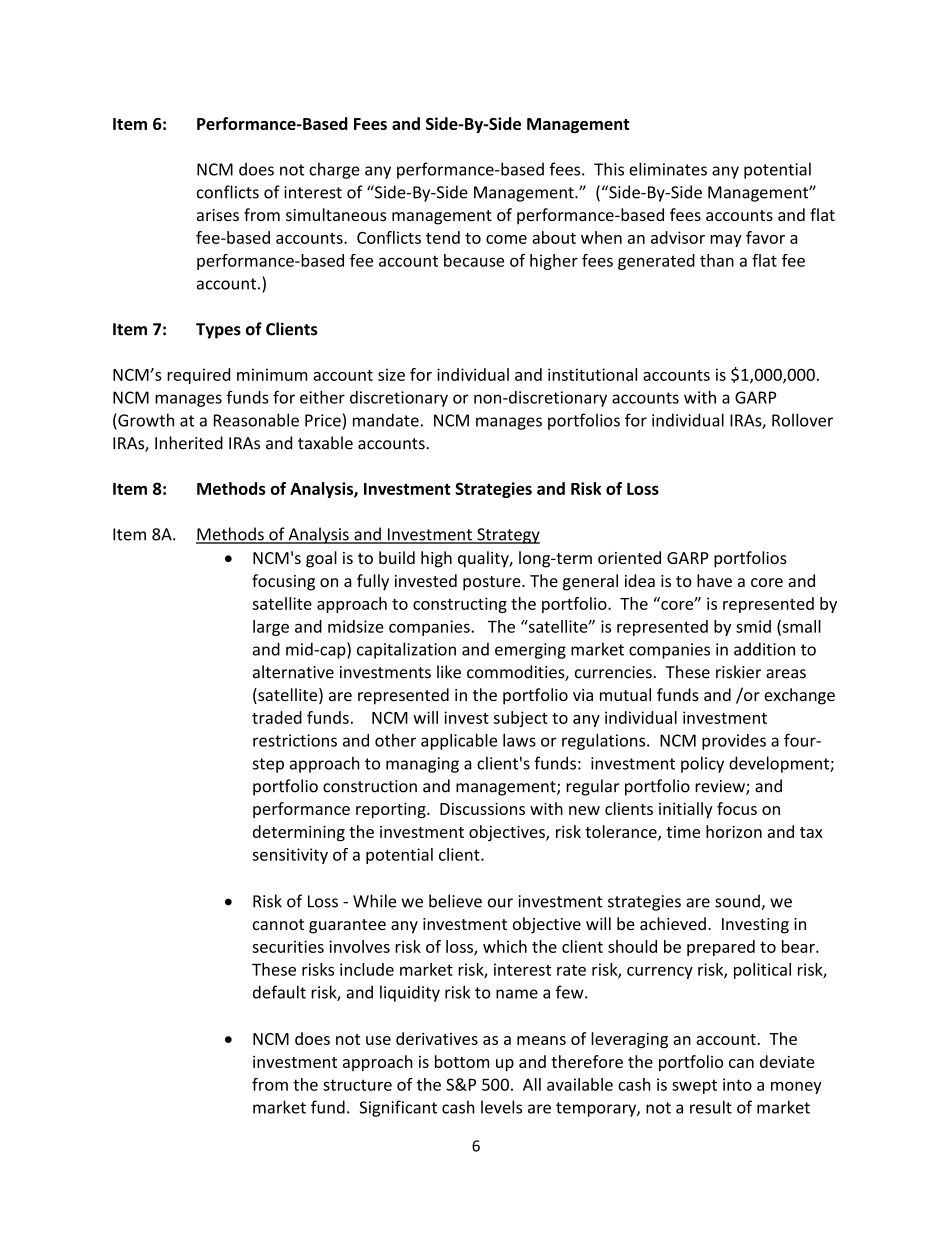 The height and width of the document is (1233, 952). I want to click on large, so click(271, 628).
